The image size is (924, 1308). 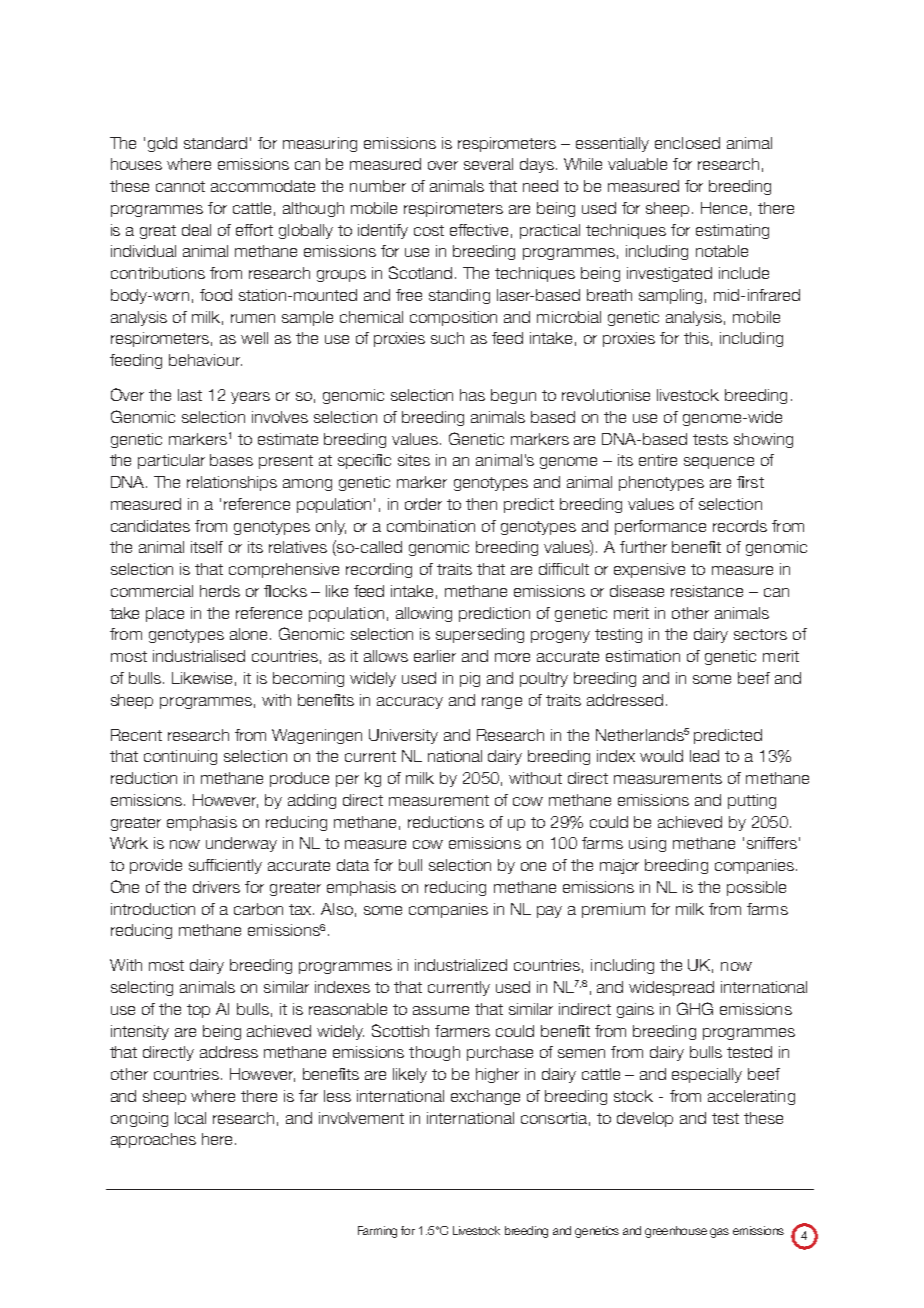 What do you see at coordinates (377, 1232) in the screenshot?
I see `Farming` at bounding box center [377, 1232].
